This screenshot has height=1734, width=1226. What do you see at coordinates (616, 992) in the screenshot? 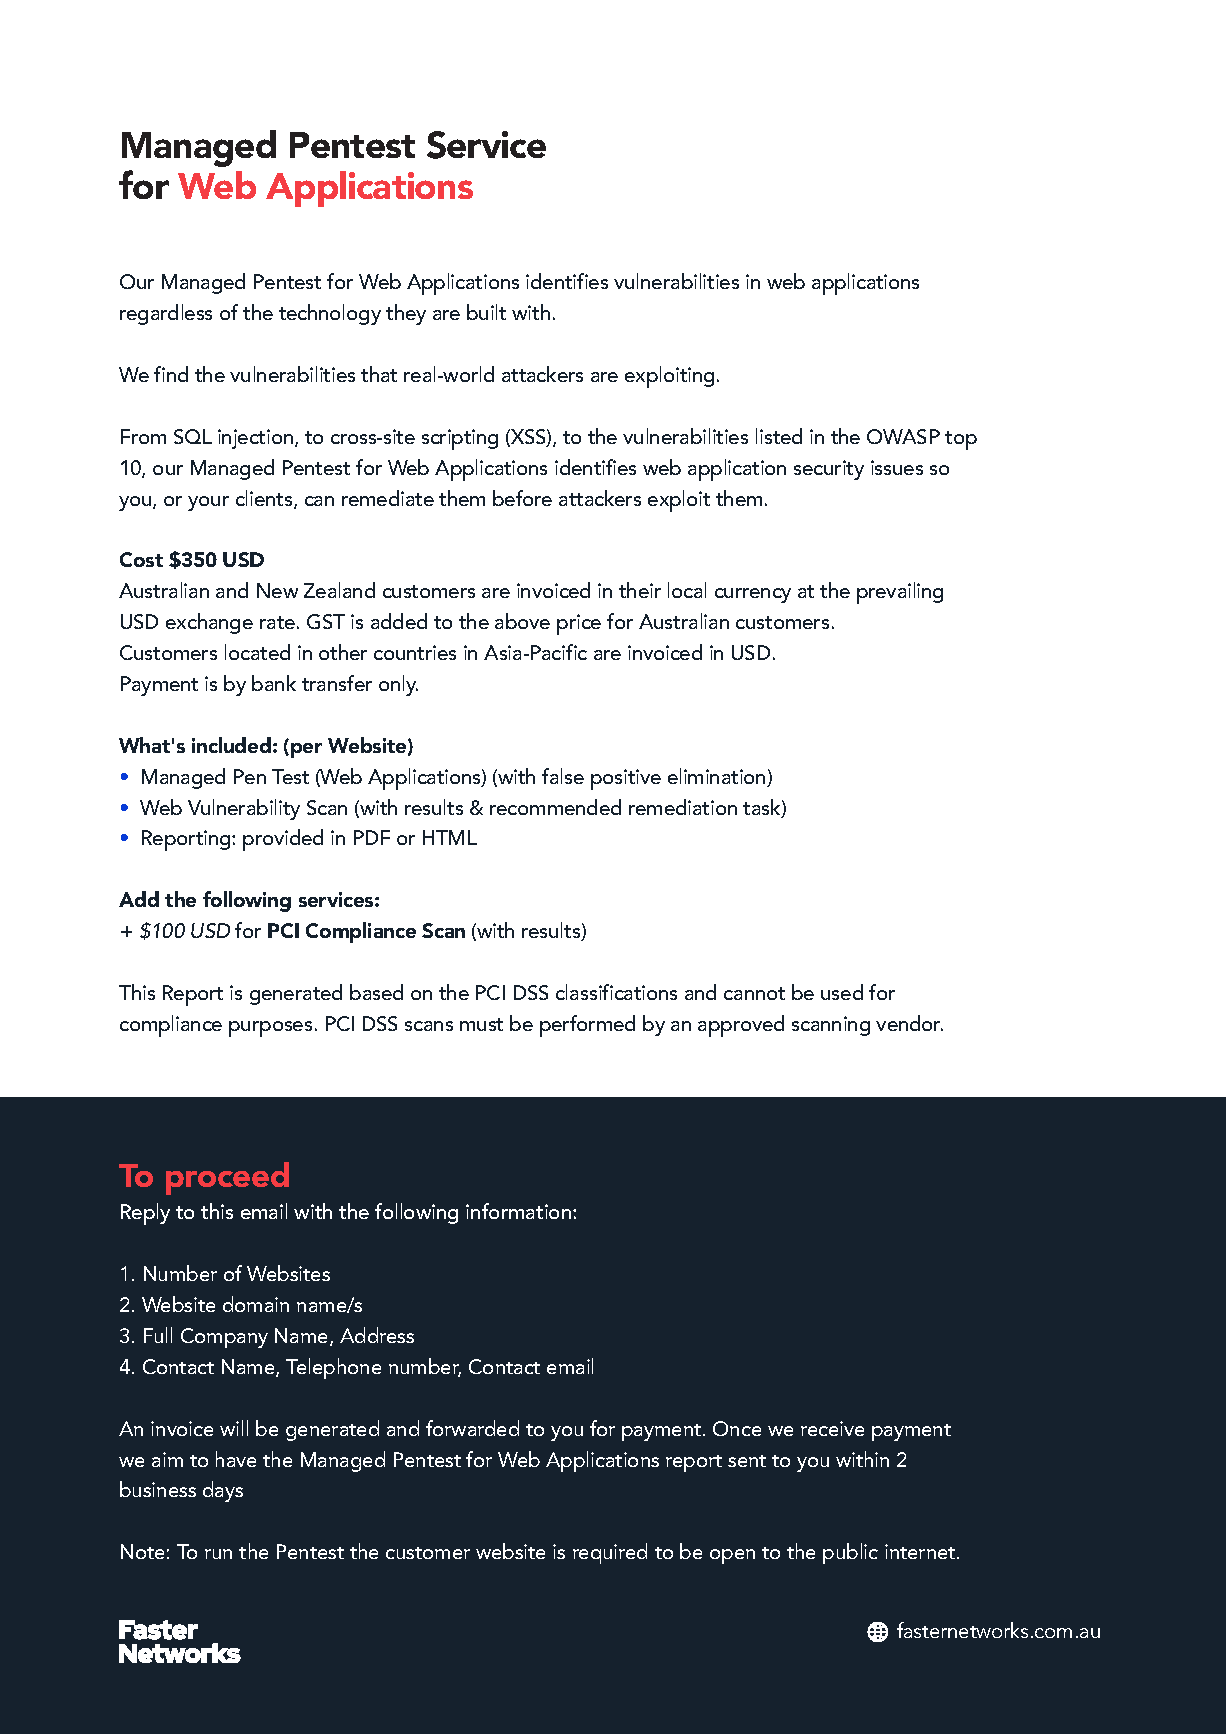
I see `classifications` at bounding box center [616, 992].
